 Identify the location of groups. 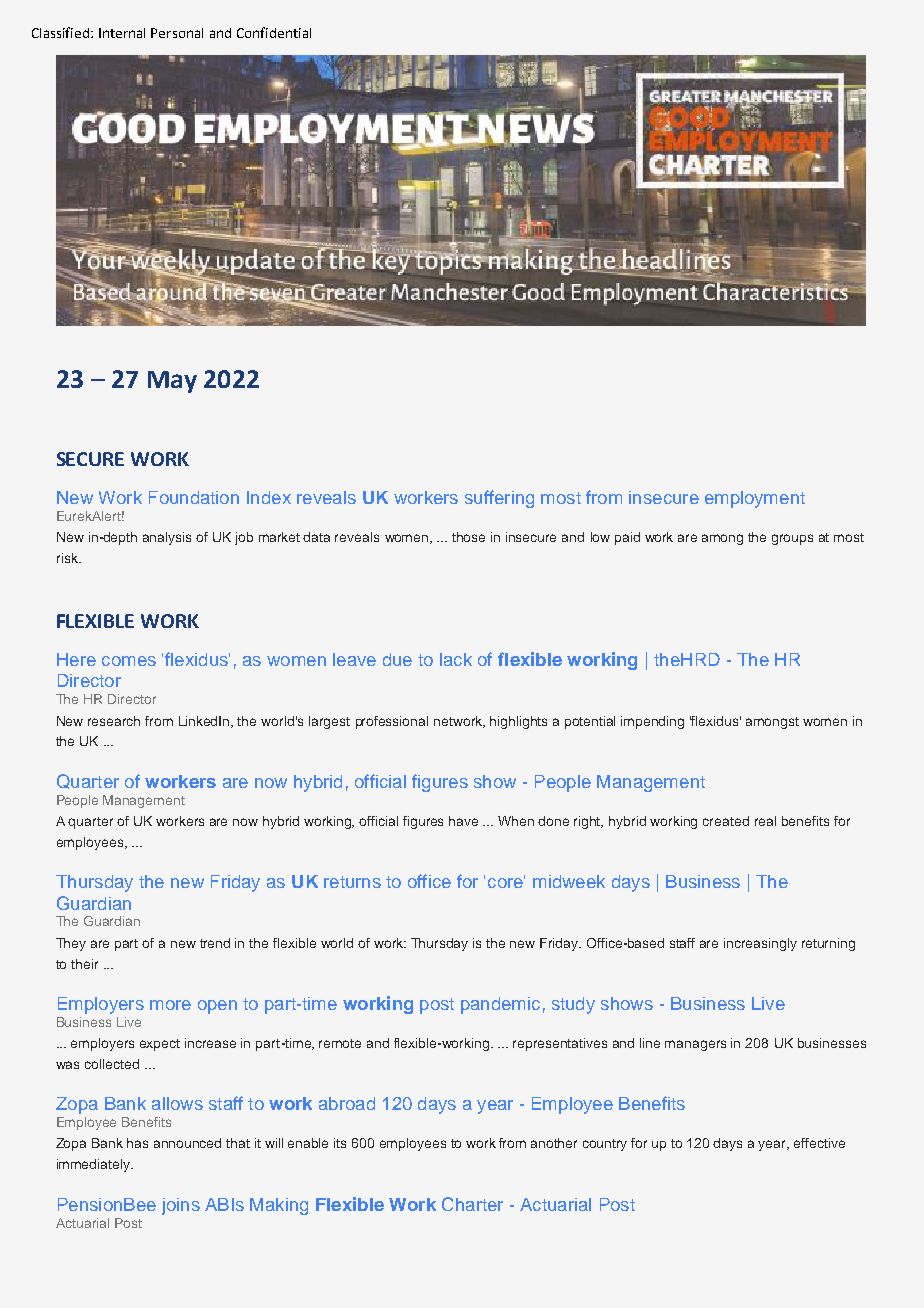
(792, 539).
